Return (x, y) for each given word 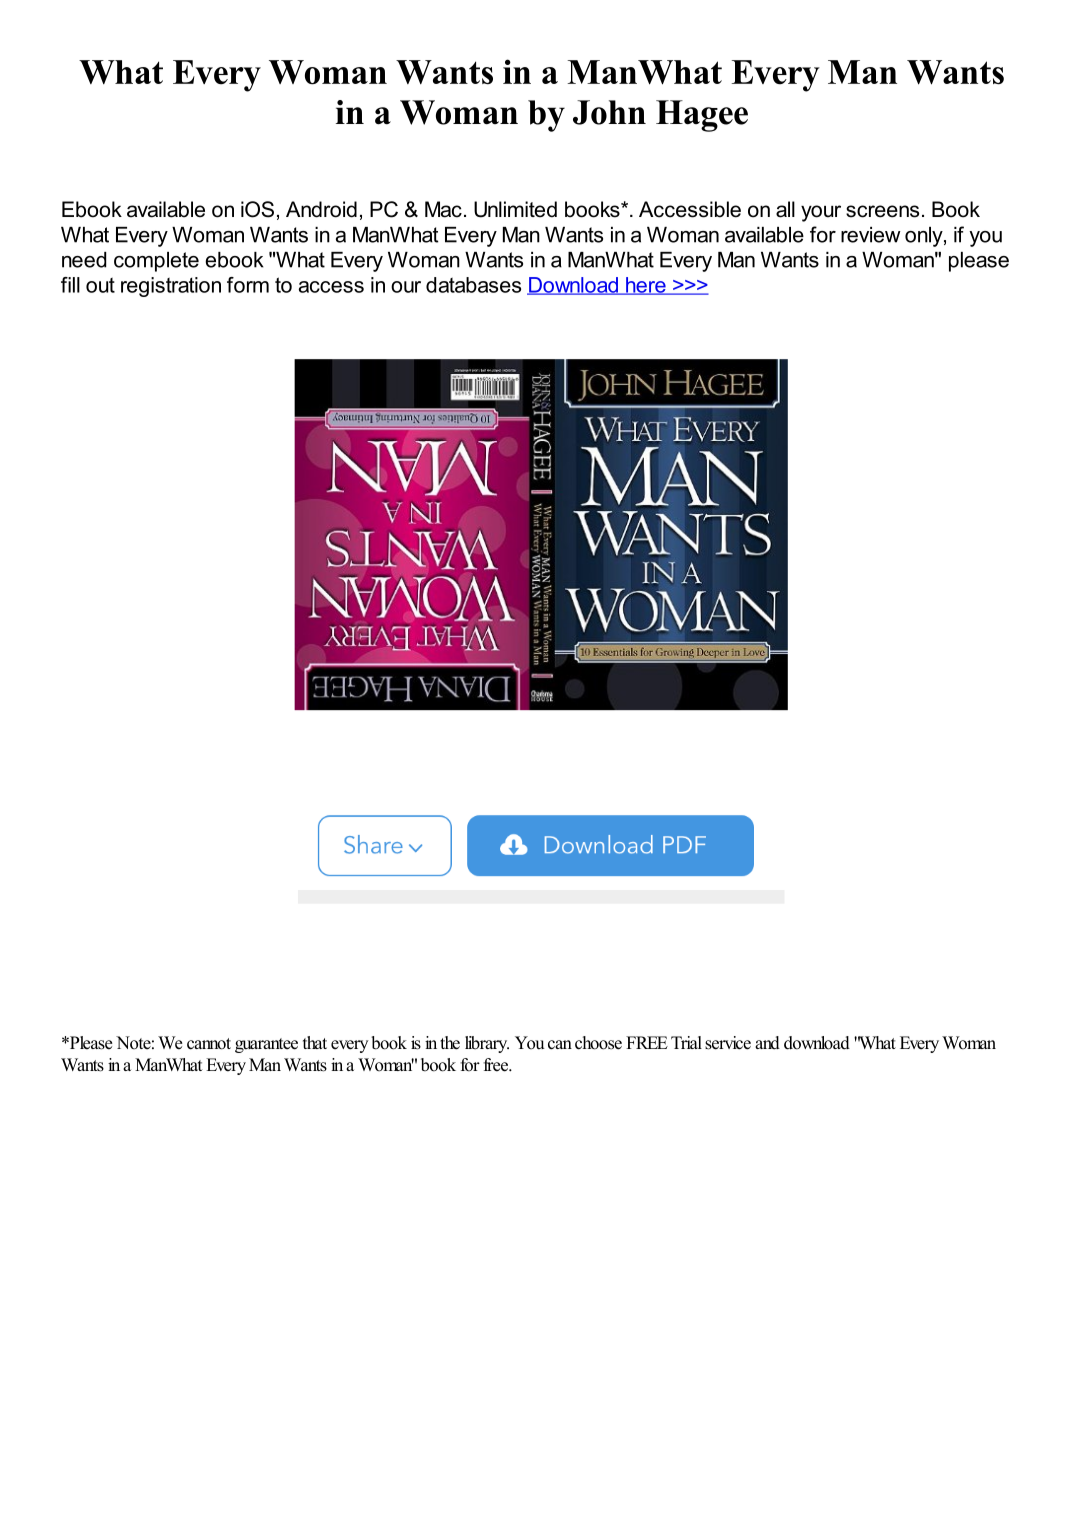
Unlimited (515, 209)
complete (156, 262)
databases (473, 285)
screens (882, 211)
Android (321, 209)
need (84, 260)
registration (171, 287)
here (646, 286)
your (821, 213)
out (100, 285)
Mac (443, 209)
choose (598, 1043)
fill (70, 285)
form (248, 285)
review (871, 235)
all (785, 209)
